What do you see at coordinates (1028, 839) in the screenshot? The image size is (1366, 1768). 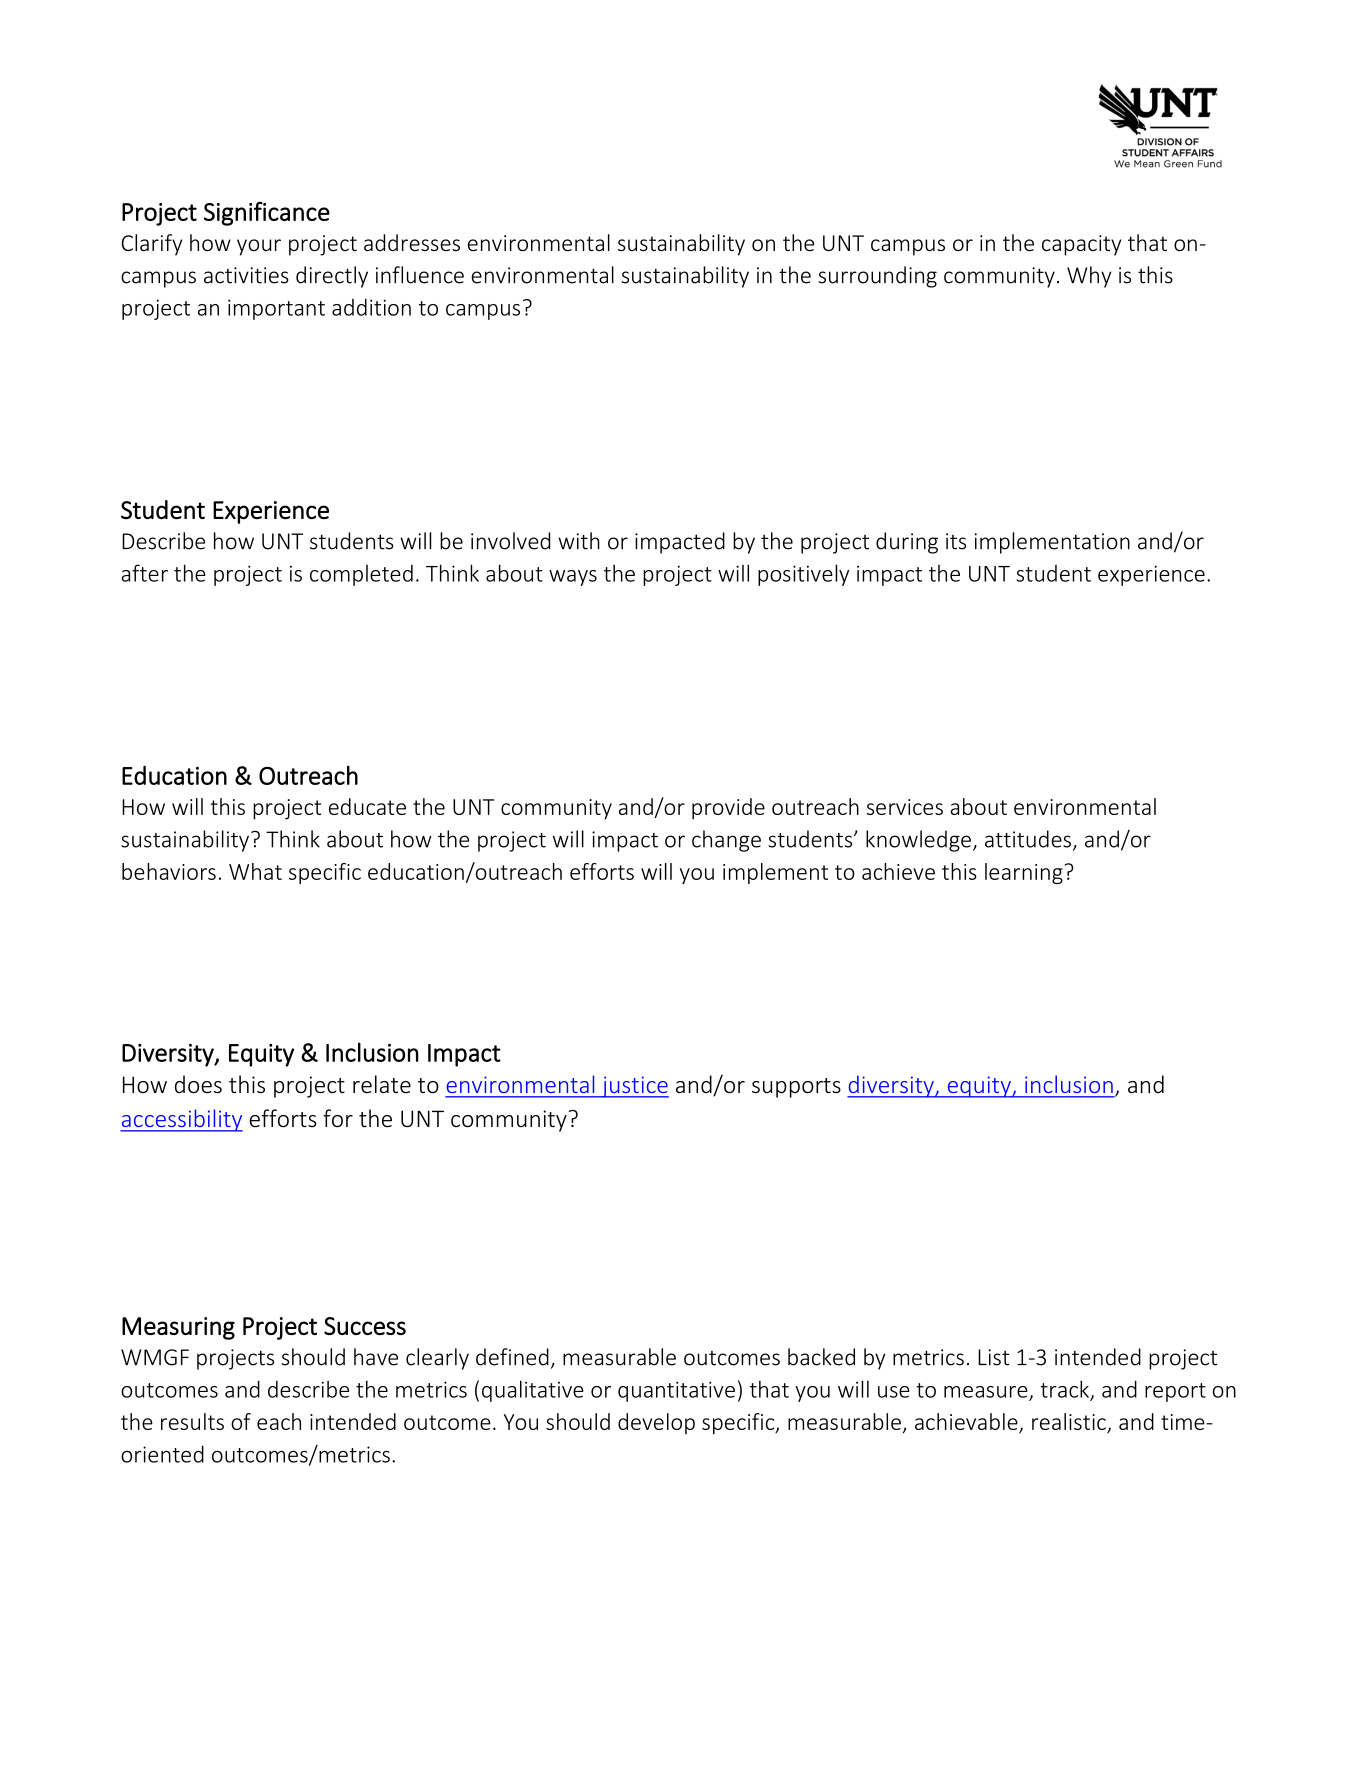 I see `attitudes` at bounding box center [1028, 839].
